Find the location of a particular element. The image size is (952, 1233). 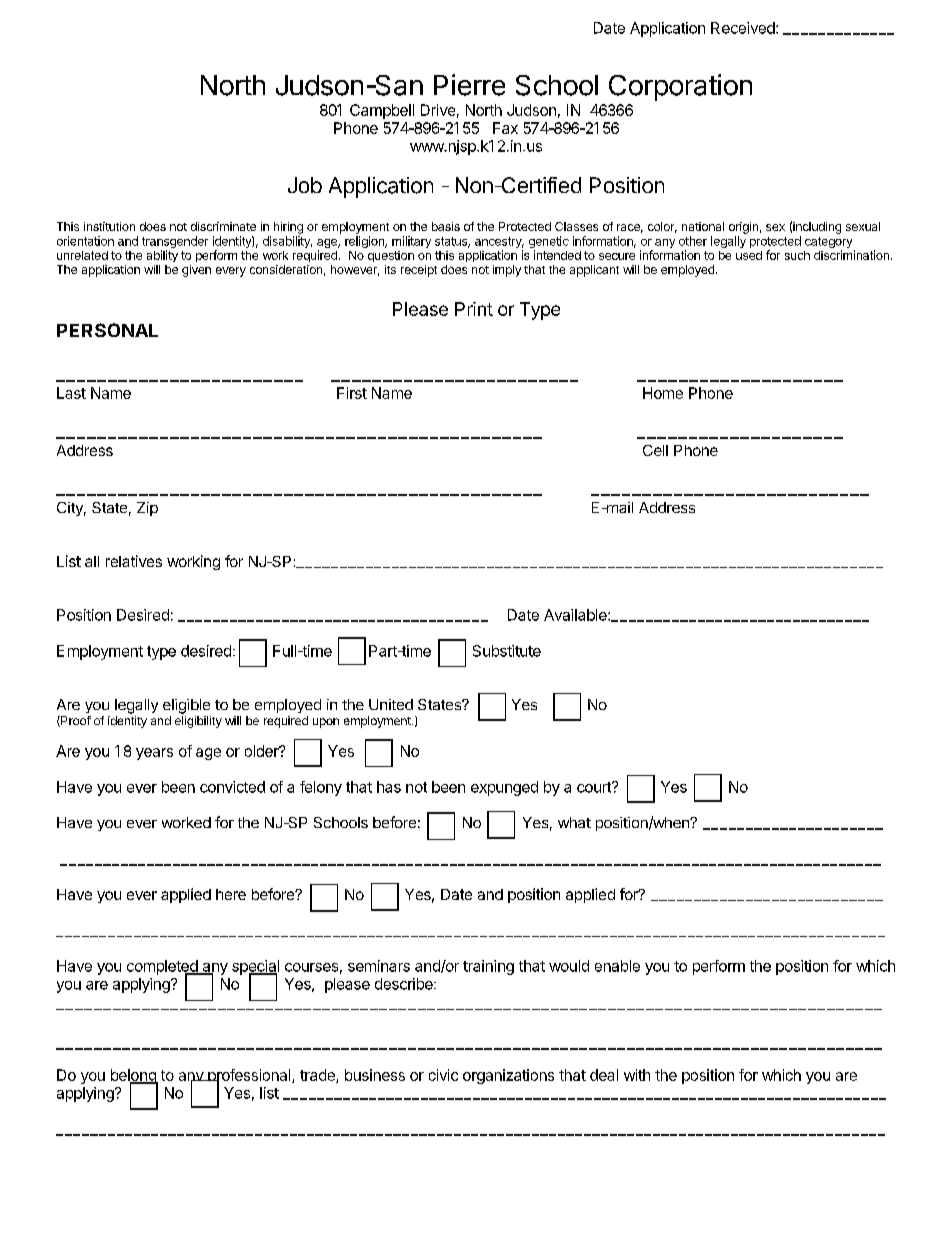

Received is located at coordinates (744, 28).
